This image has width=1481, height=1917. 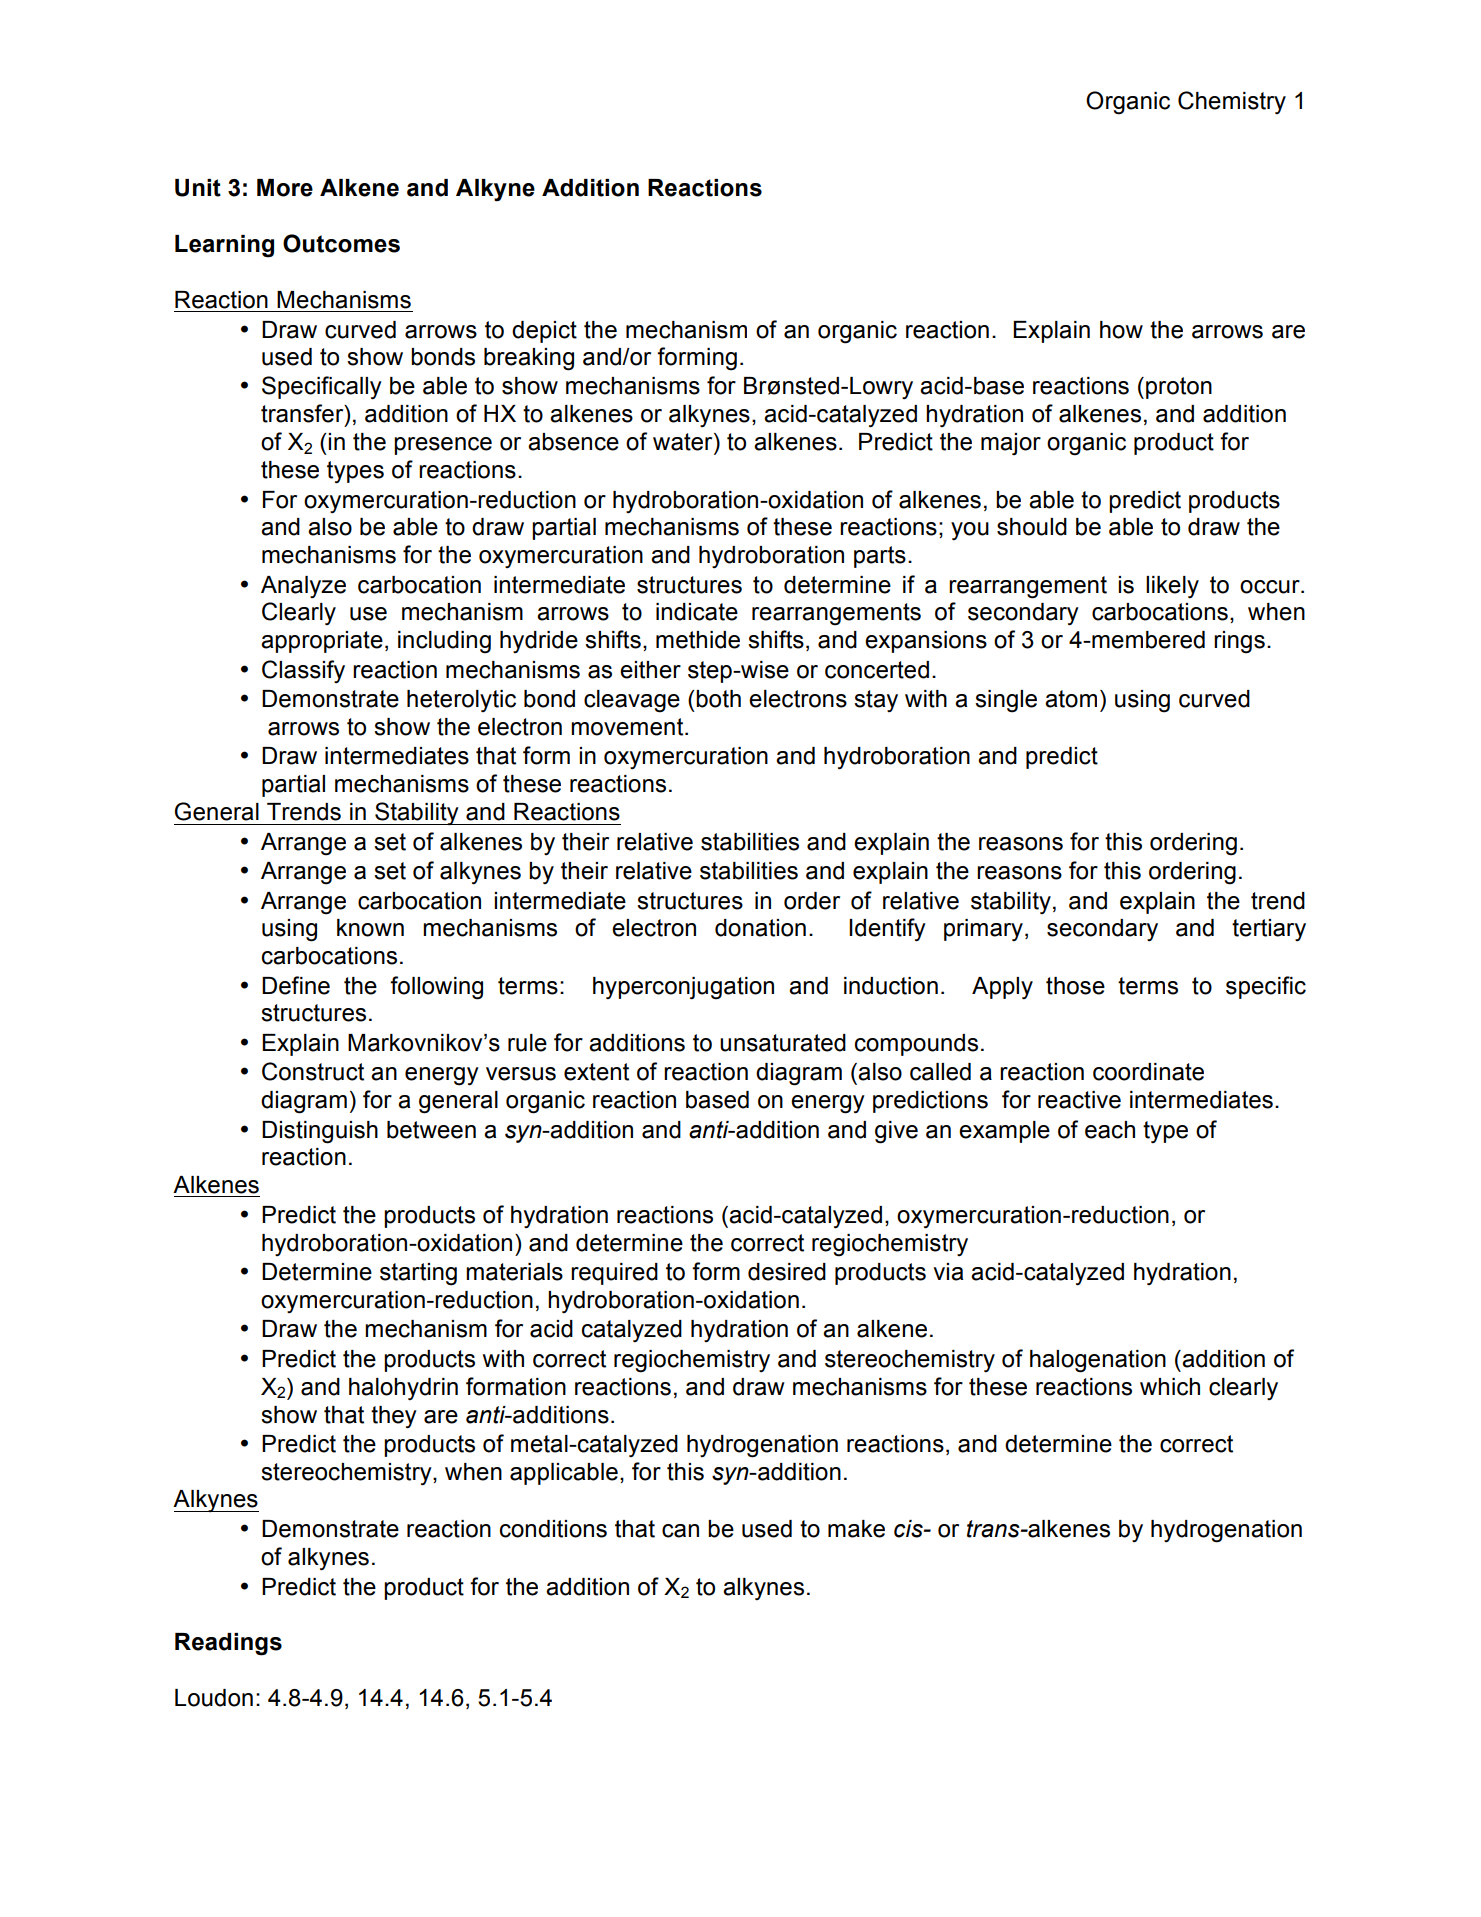 I want to click on desired, so click(x=787, y=1272).
